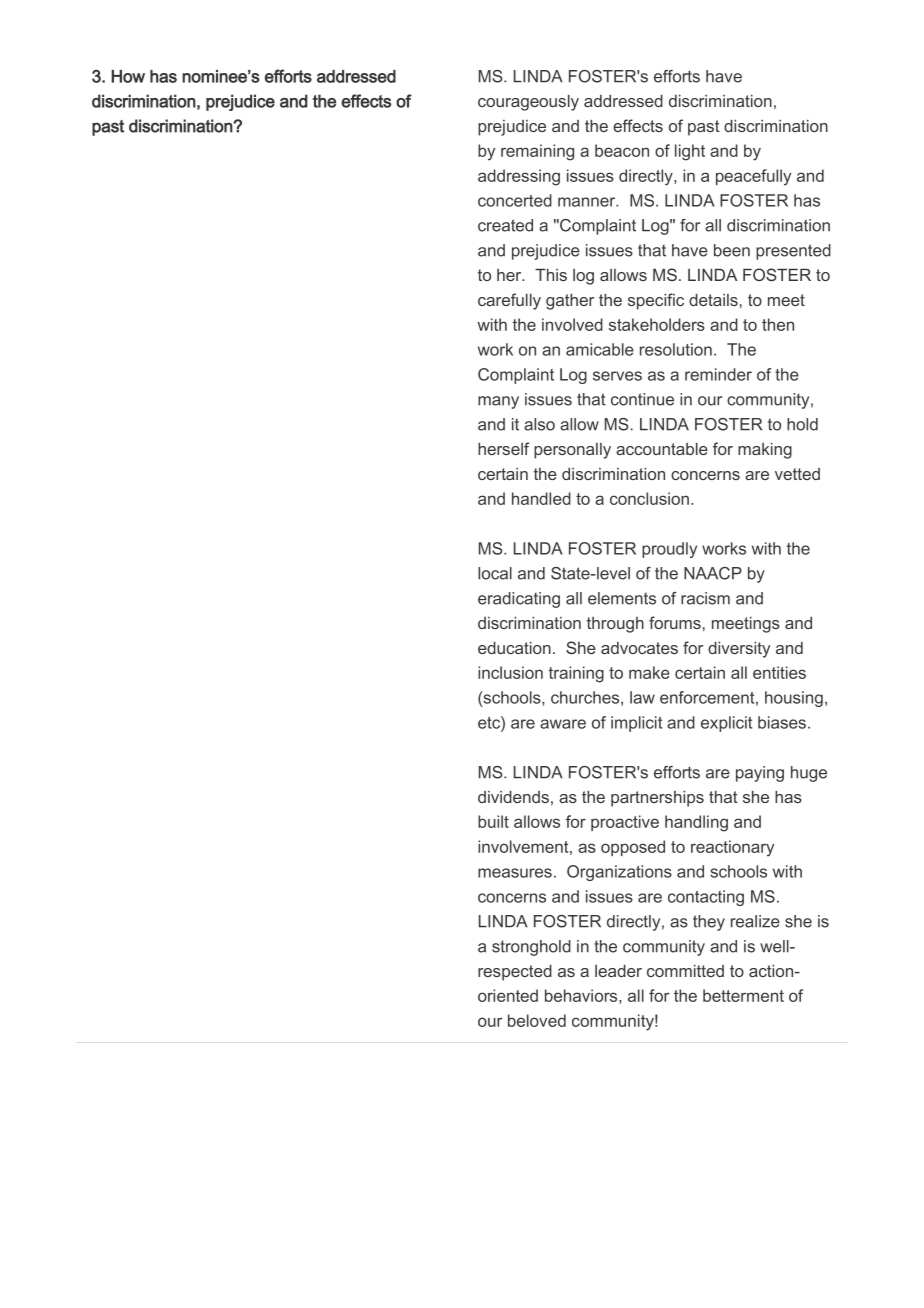 Image resolution: width=924 pixels, height=1308 pixels. Describe the element at coordinates (495, 573) in the screenshot. I see `local` at that location.
